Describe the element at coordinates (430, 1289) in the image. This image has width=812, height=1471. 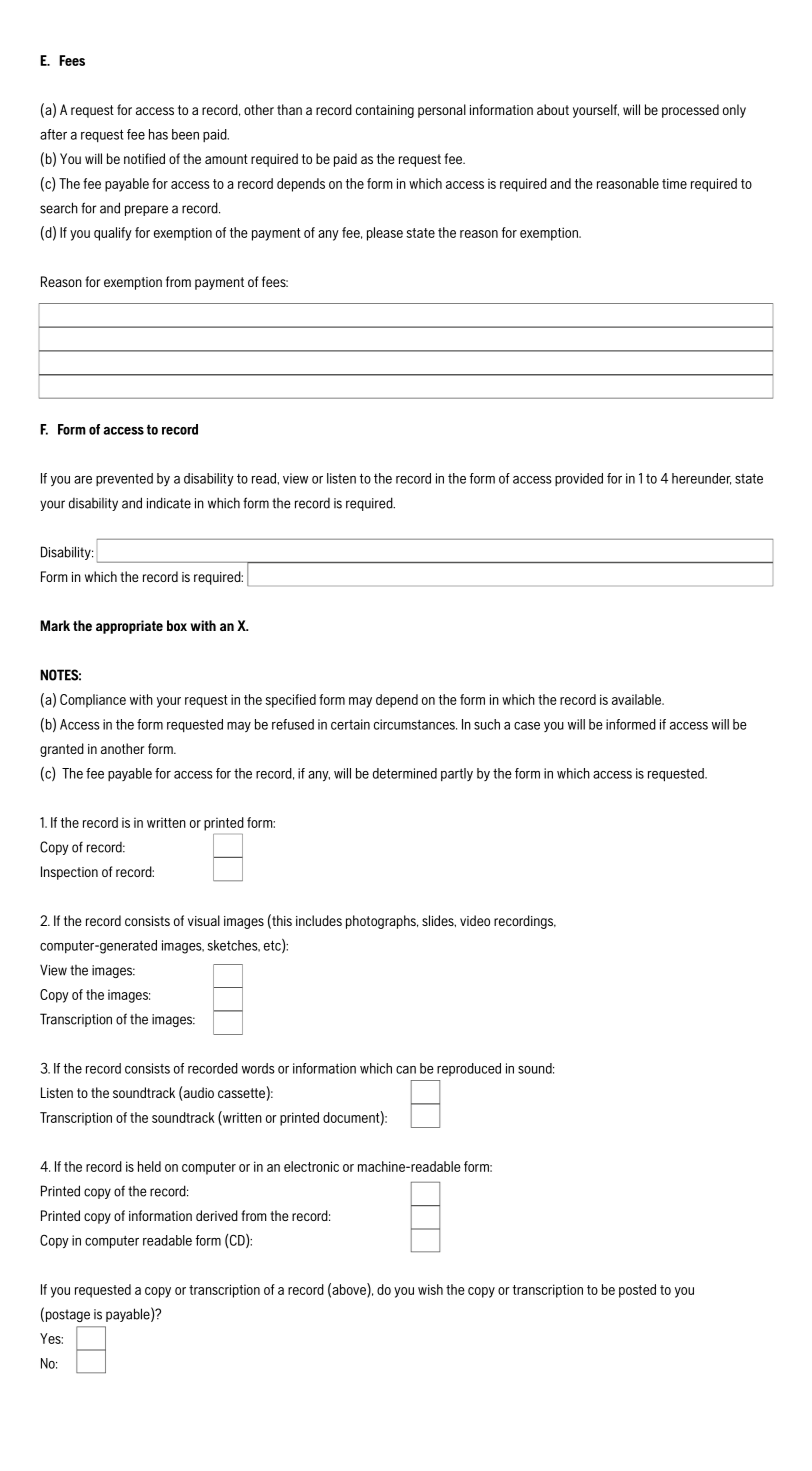
I see `wish` at that location.
